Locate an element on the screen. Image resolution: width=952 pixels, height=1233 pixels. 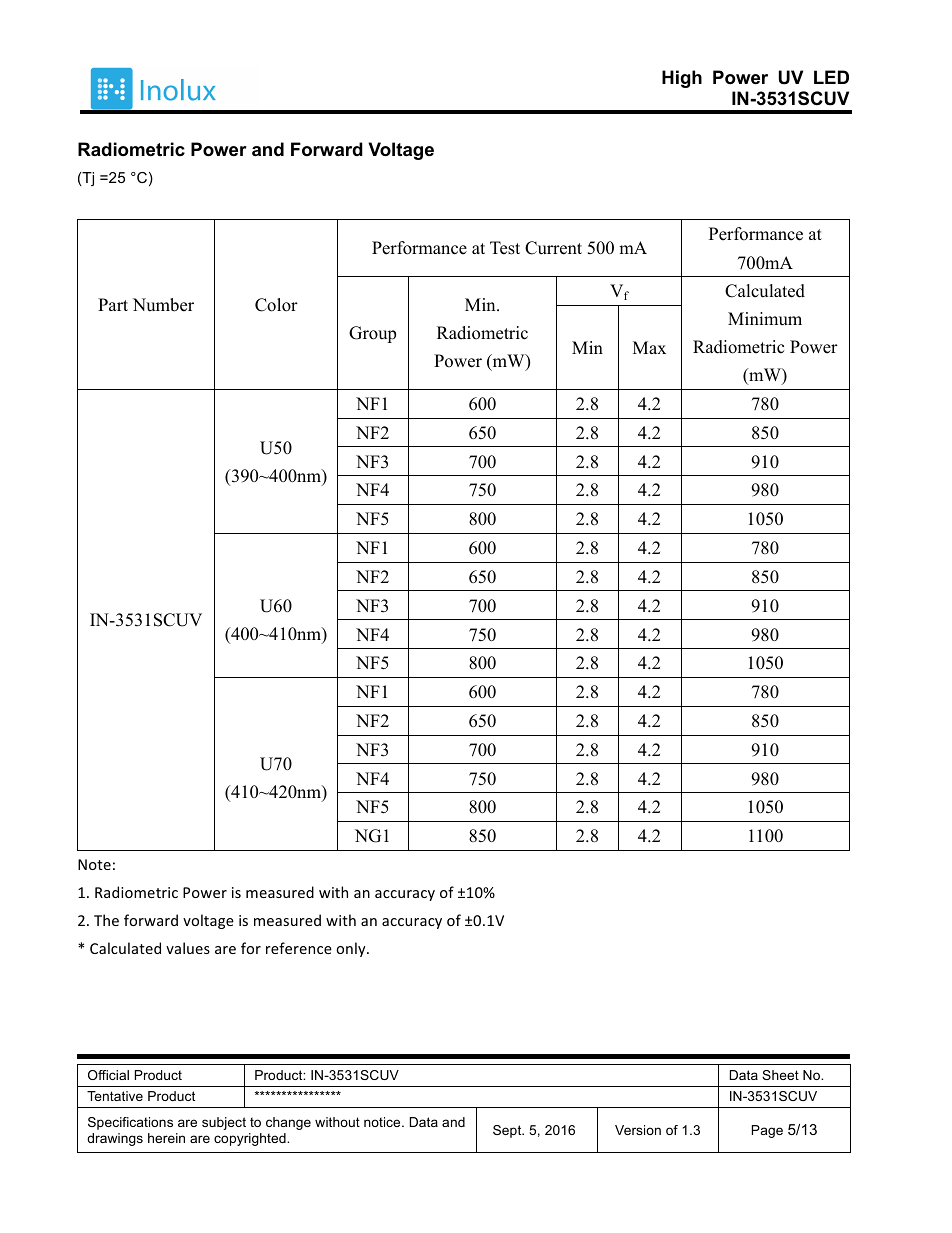
Number is located at coordinates (163, 305).
